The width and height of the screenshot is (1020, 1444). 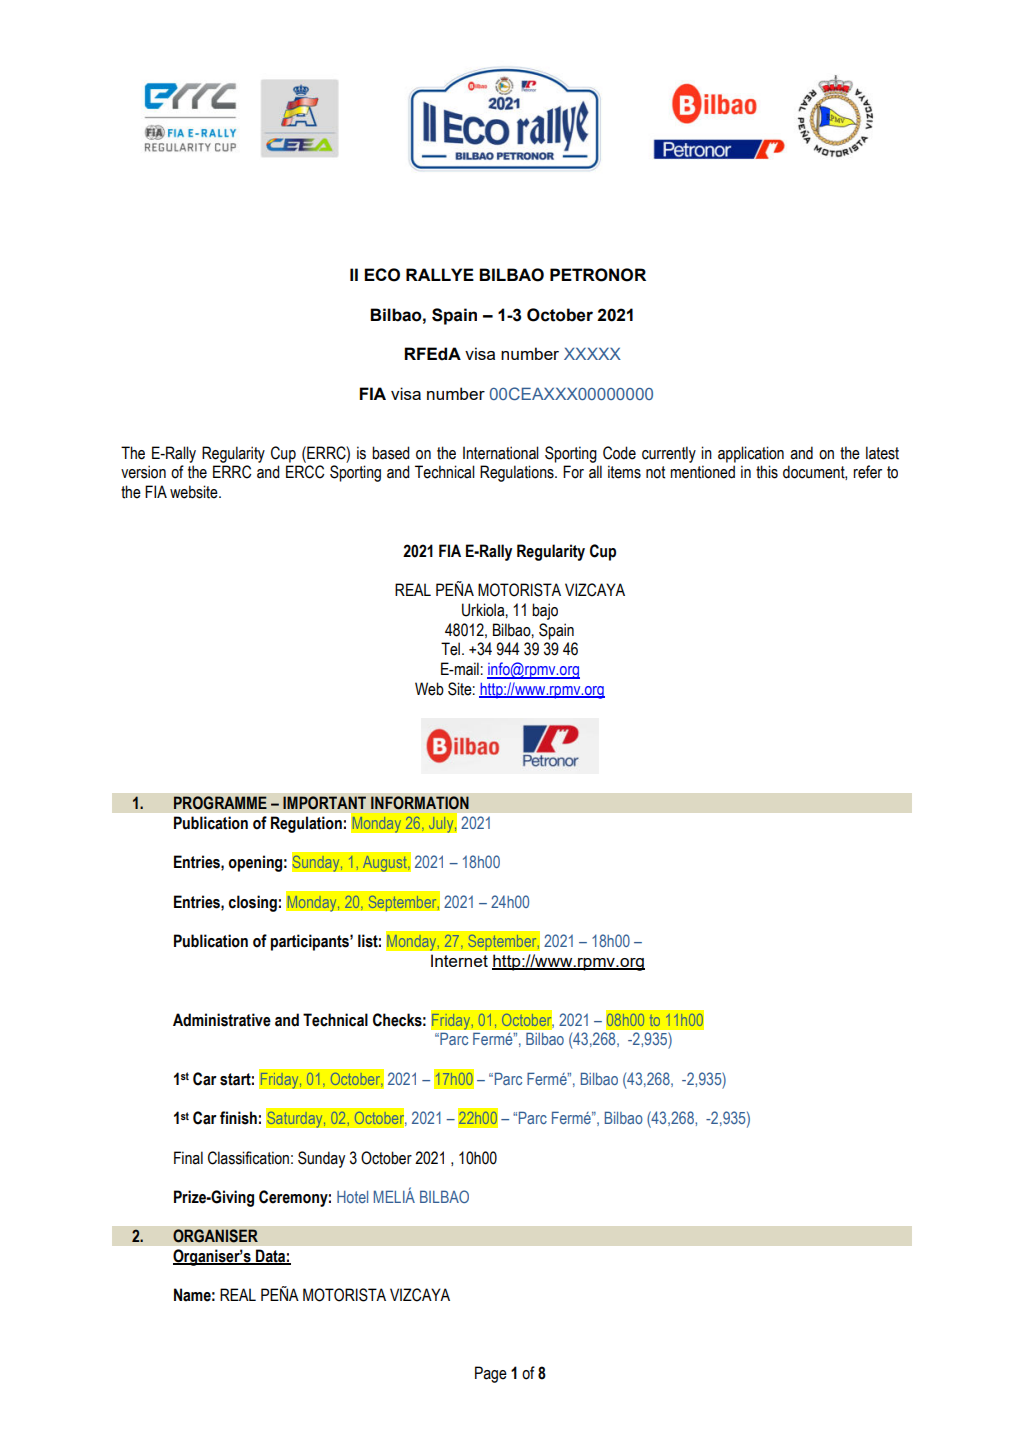 What do you see at coordinates (751, 454) in the screenshot?
I see `application` at bounding box center [751, 454].
